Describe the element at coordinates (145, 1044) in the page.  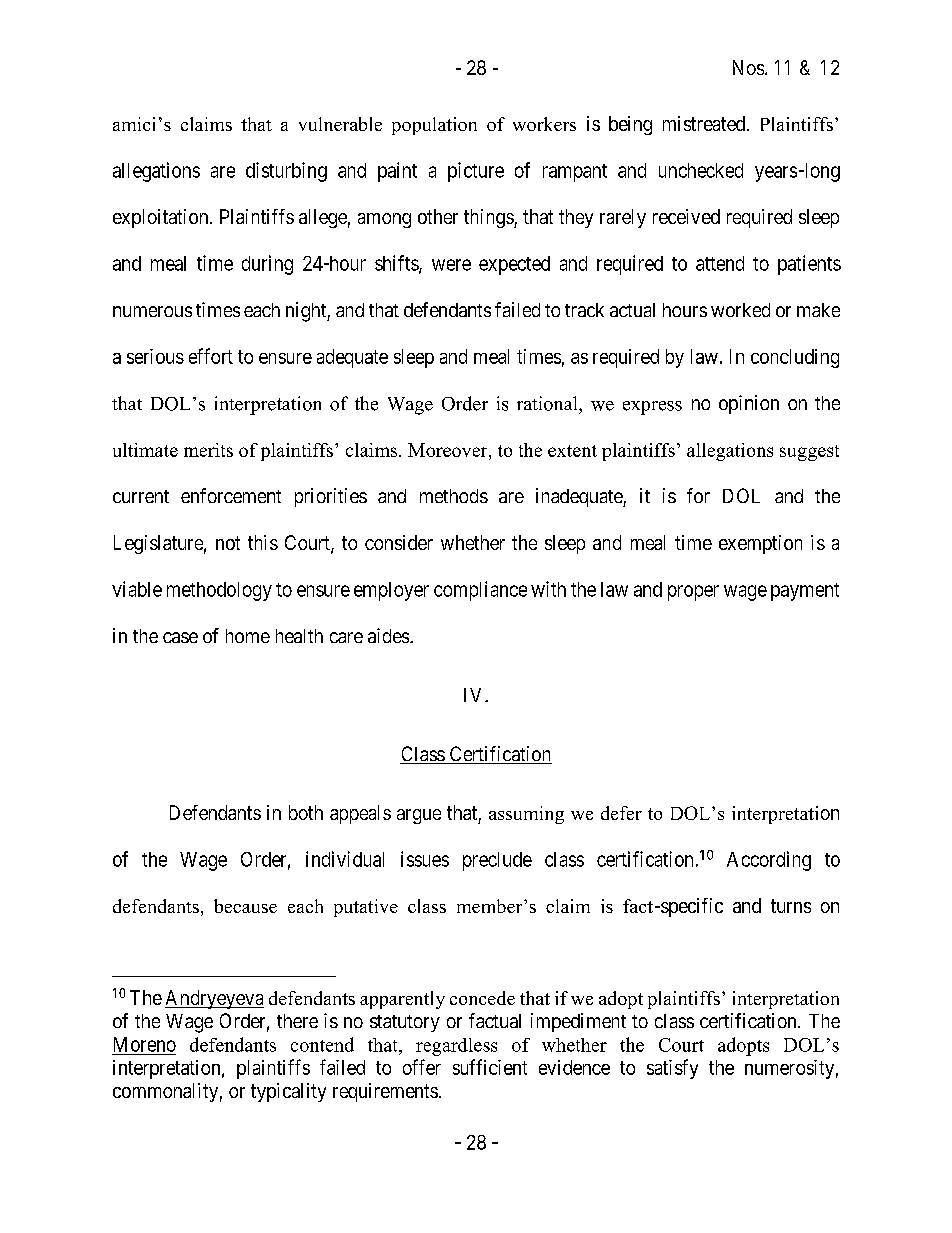
I see `Moreno` at that location.
